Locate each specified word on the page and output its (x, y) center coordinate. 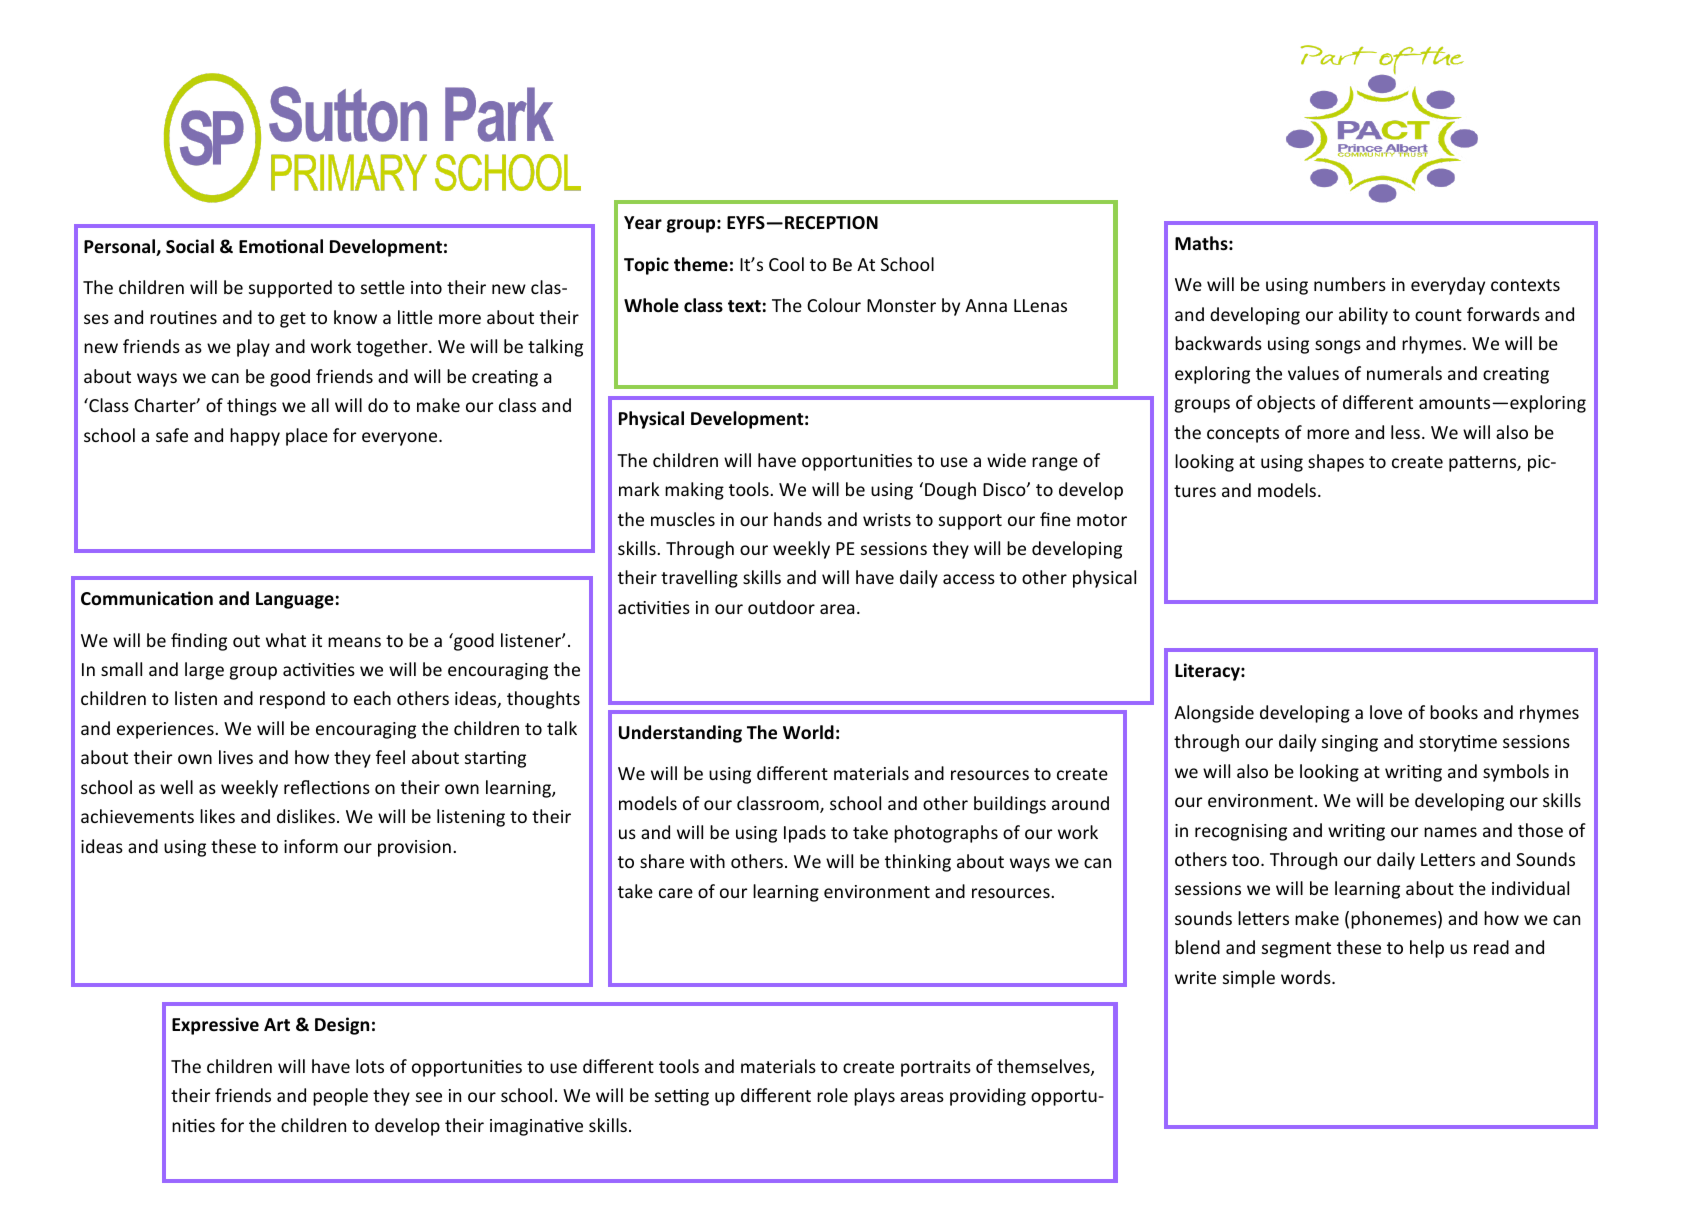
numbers (1350, 284)
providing (988, 1097)
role (832, 1095)
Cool (786, 264)
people (340, 1097)
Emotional (281, 246)
